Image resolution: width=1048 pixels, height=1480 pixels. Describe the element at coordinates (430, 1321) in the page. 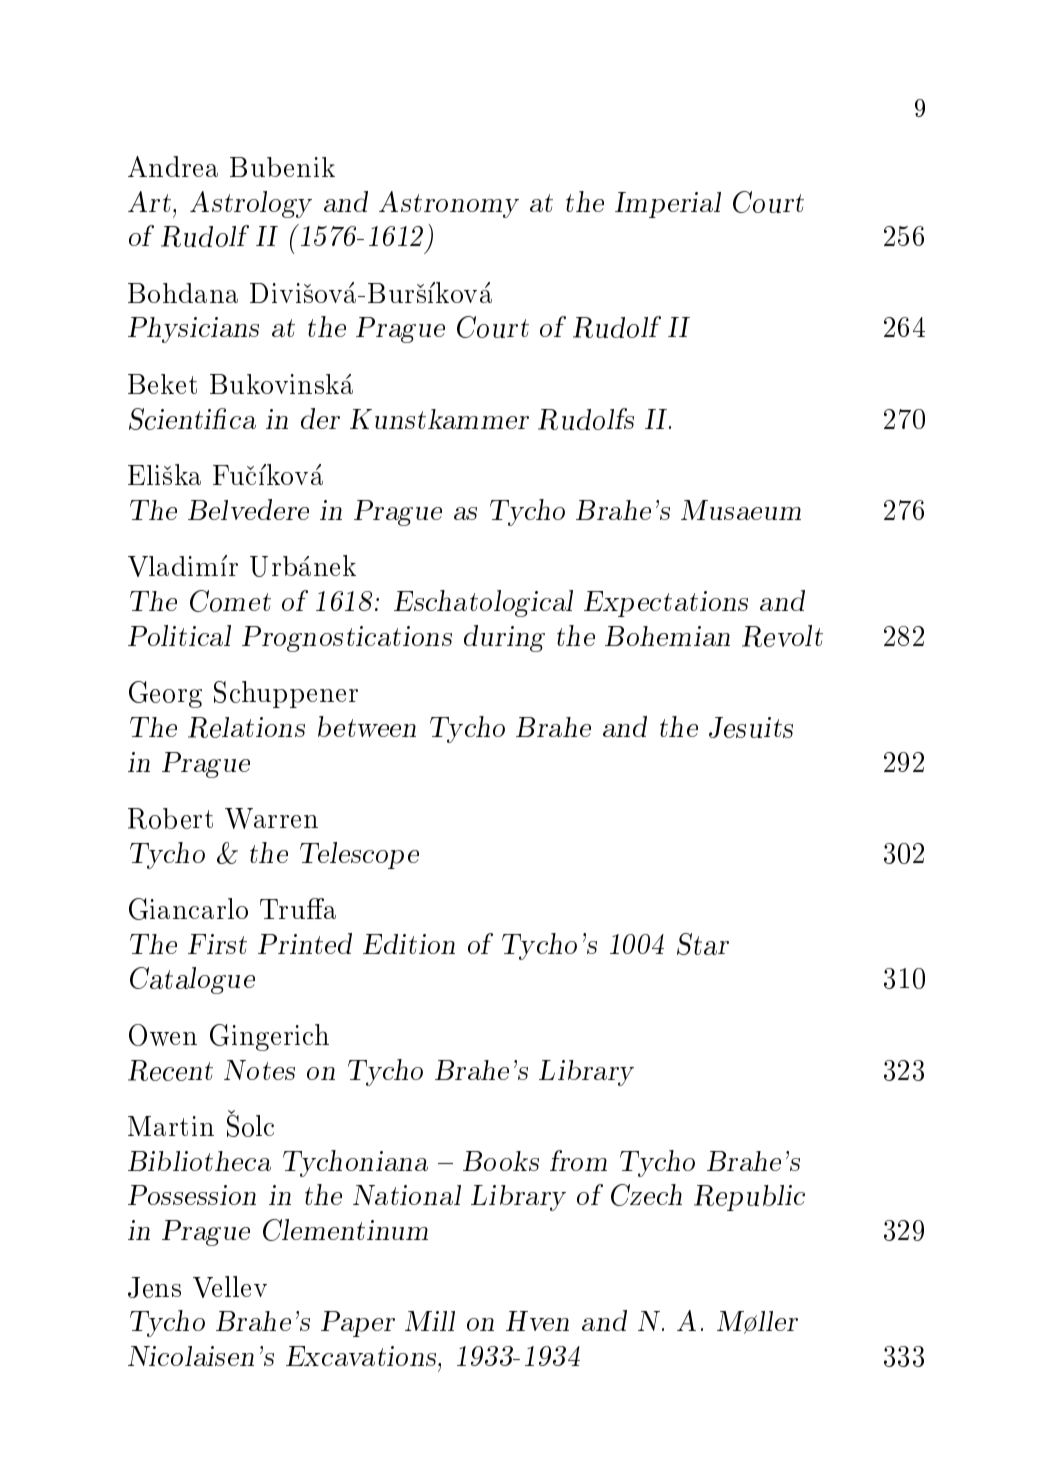

I see `Mill` at that location.
